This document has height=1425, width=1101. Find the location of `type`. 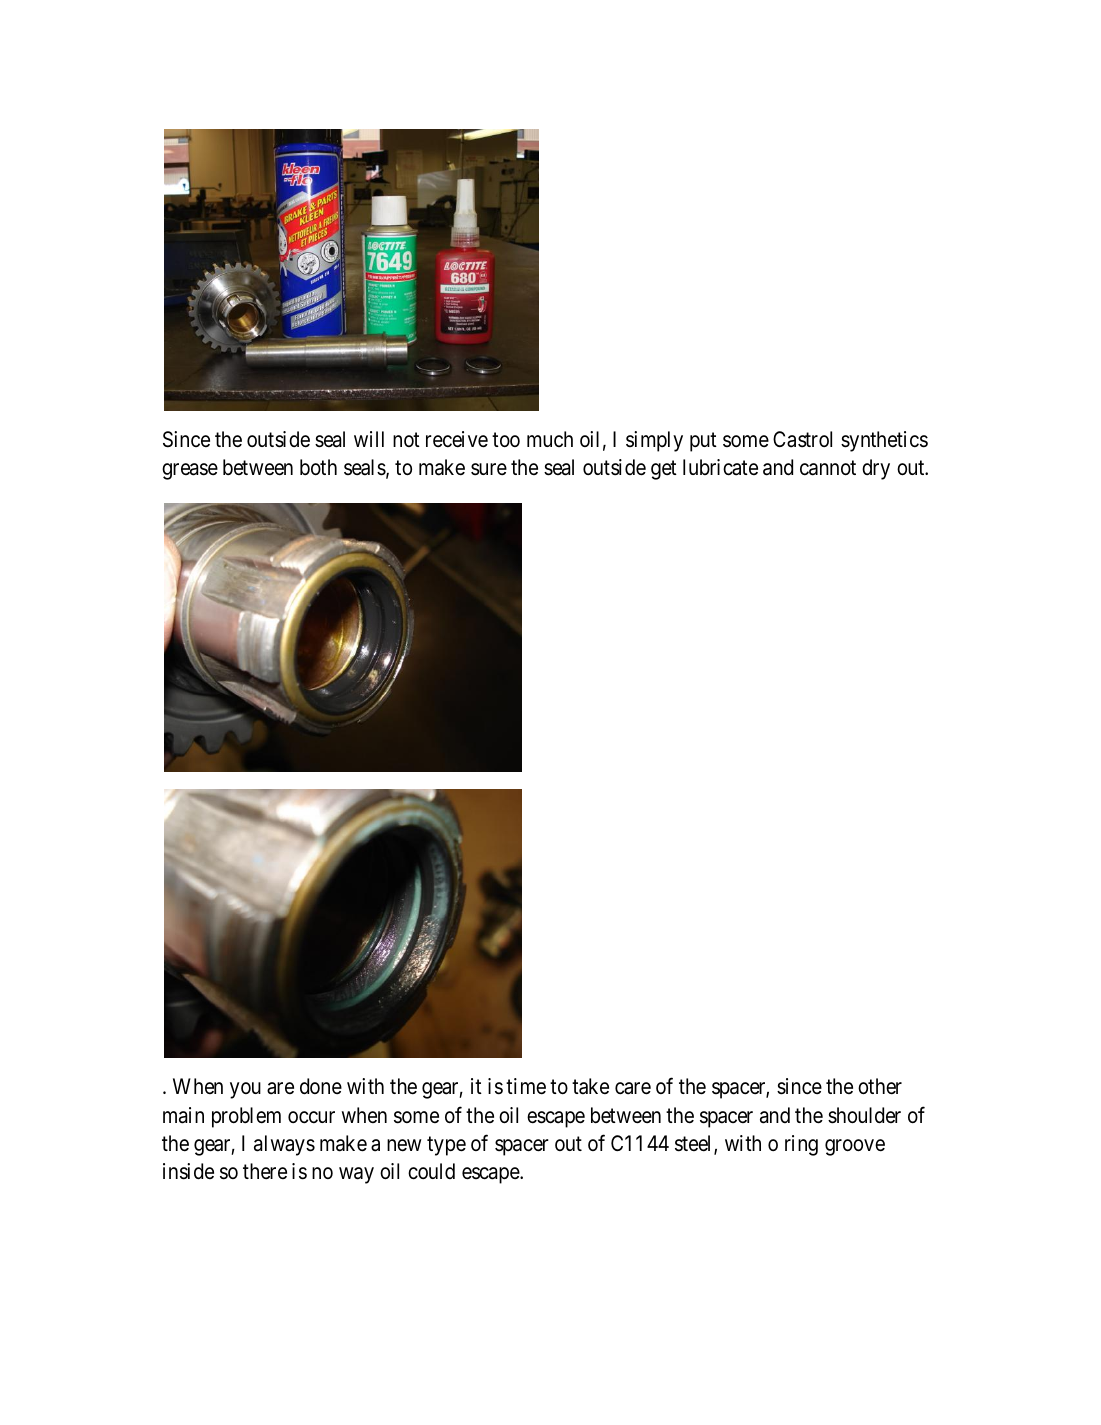

type is located at coordinates (446, 1146).
